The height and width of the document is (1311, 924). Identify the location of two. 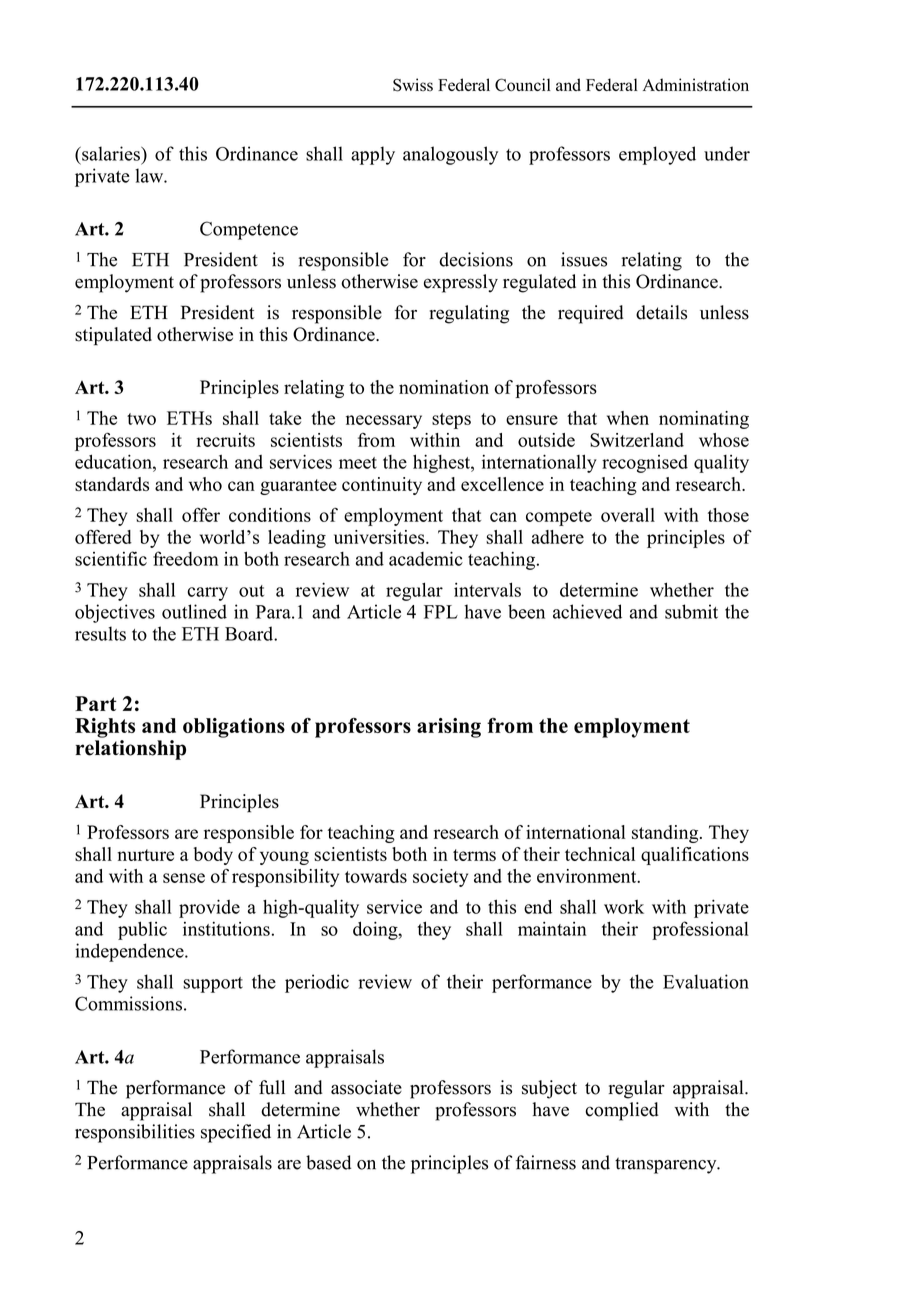
(141, 419).
